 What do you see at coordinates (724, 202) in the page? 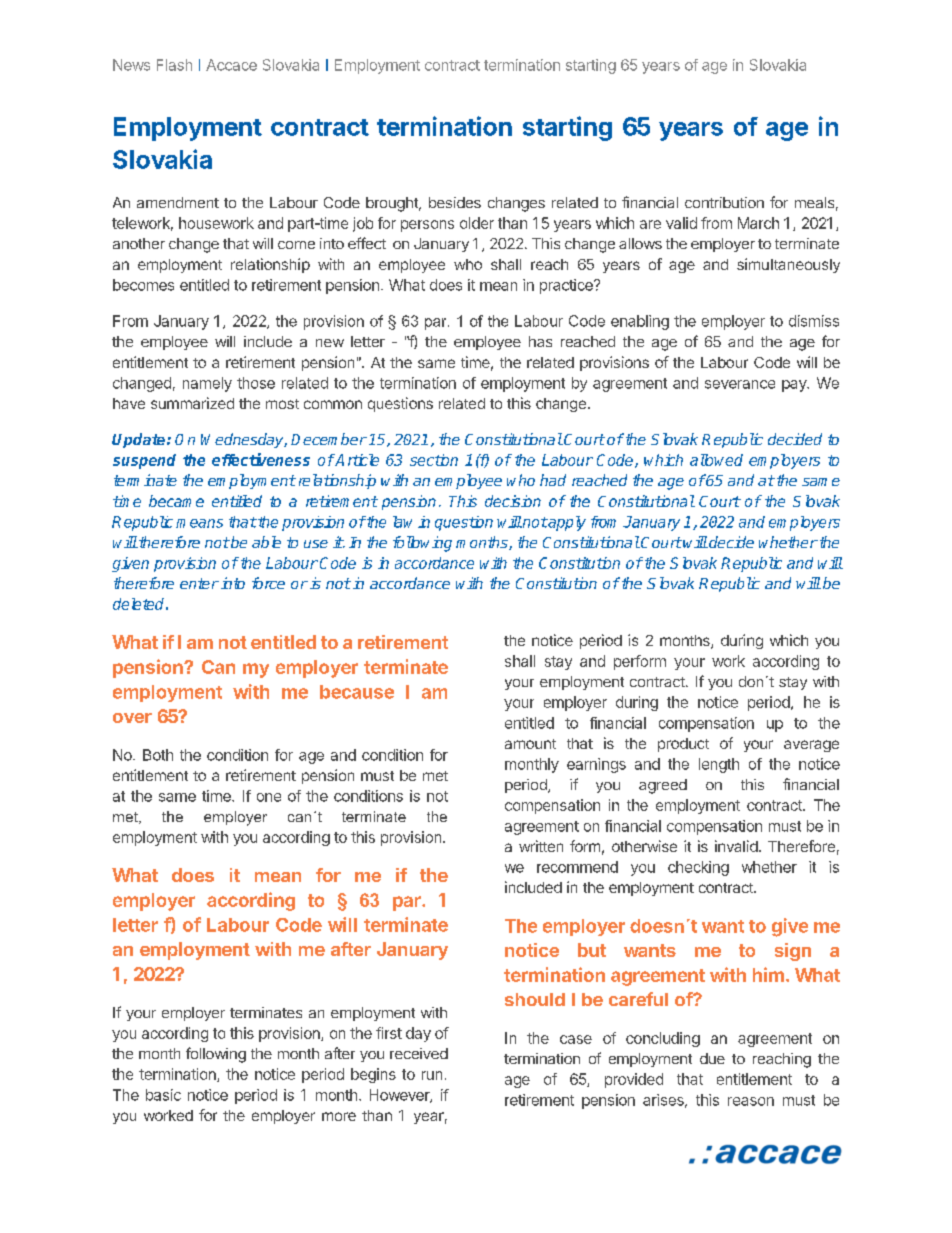
I see `contribution` at bounding box center [724, 202].
